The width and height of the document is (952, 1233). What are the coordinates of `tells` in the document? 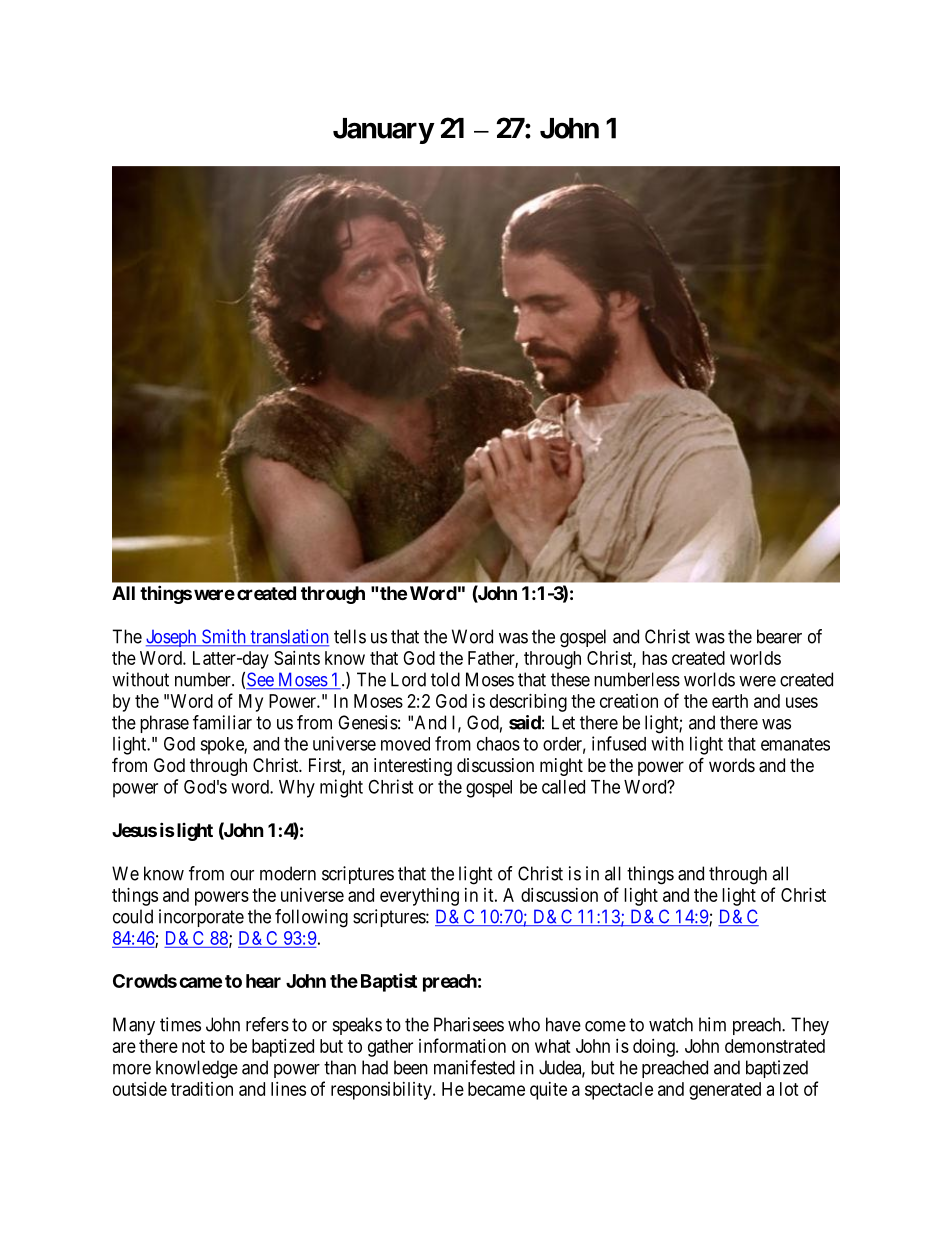 It's located at (350, 636).
